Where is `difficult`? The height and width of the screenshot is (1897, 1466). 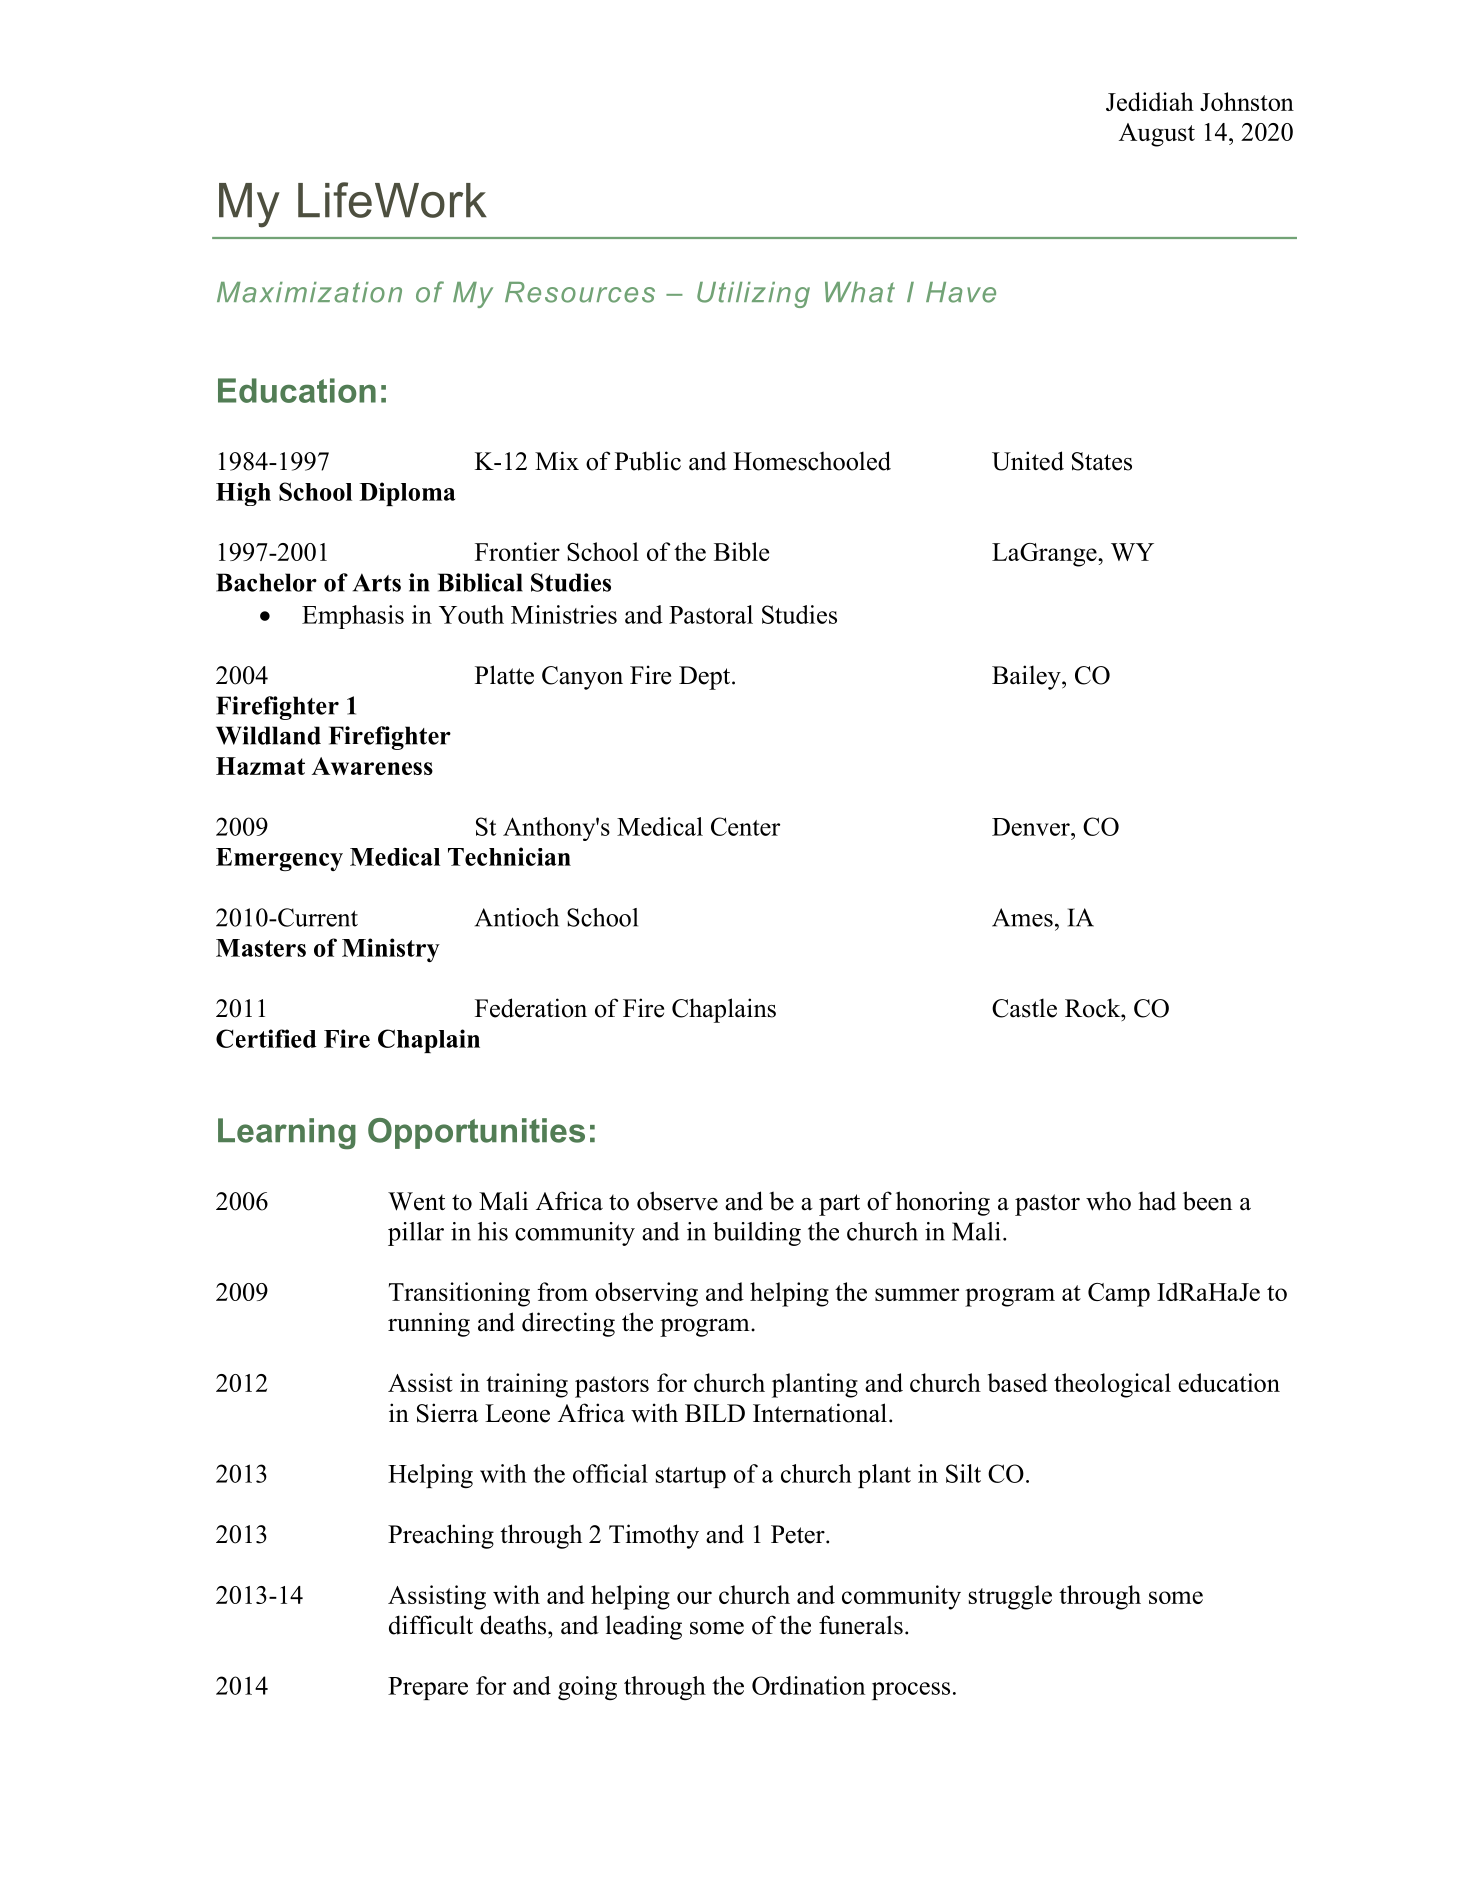
difficult is located at coordinates (431, 1625).
